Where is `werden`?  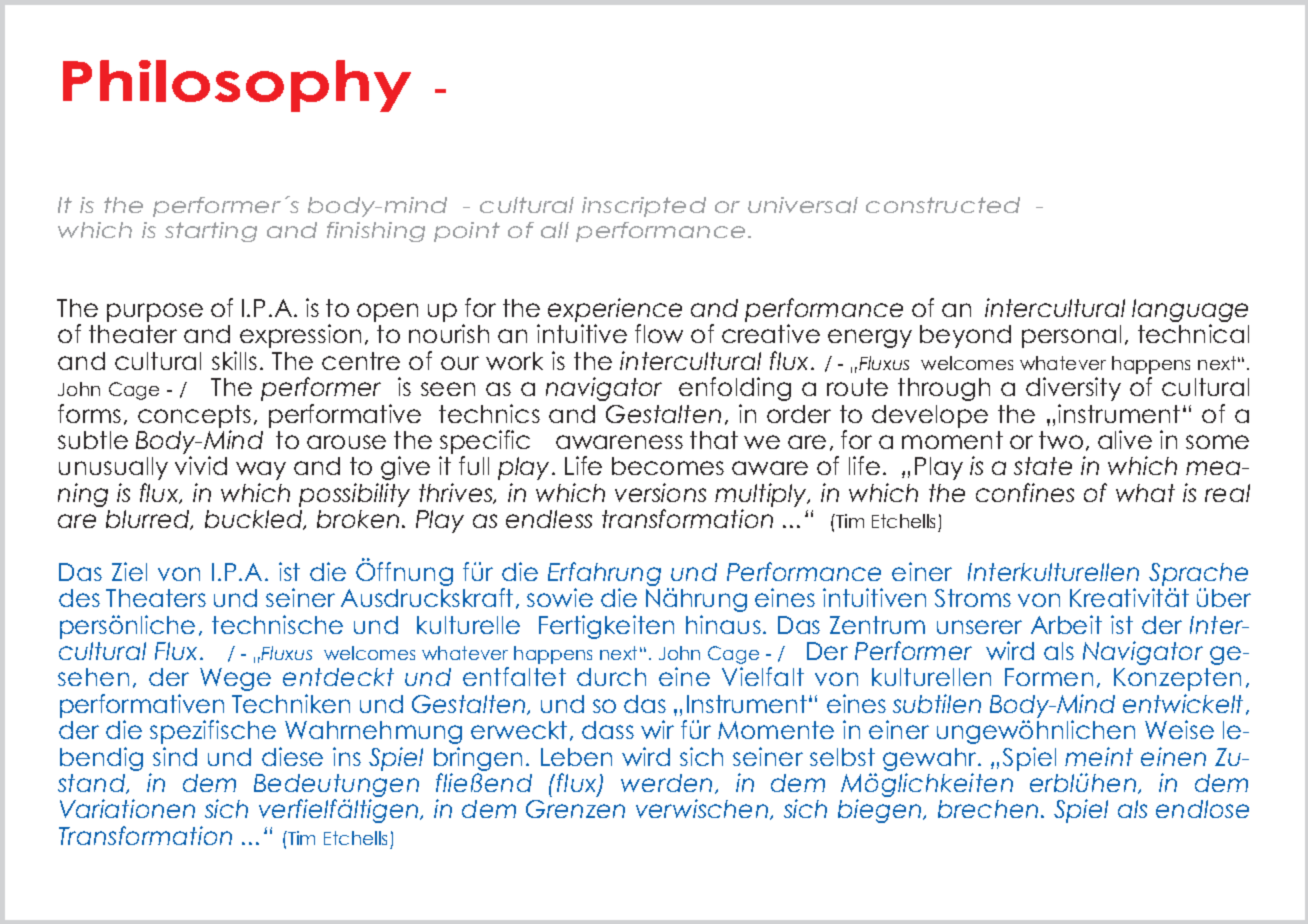 werden is located at coordinates (666, 783).
